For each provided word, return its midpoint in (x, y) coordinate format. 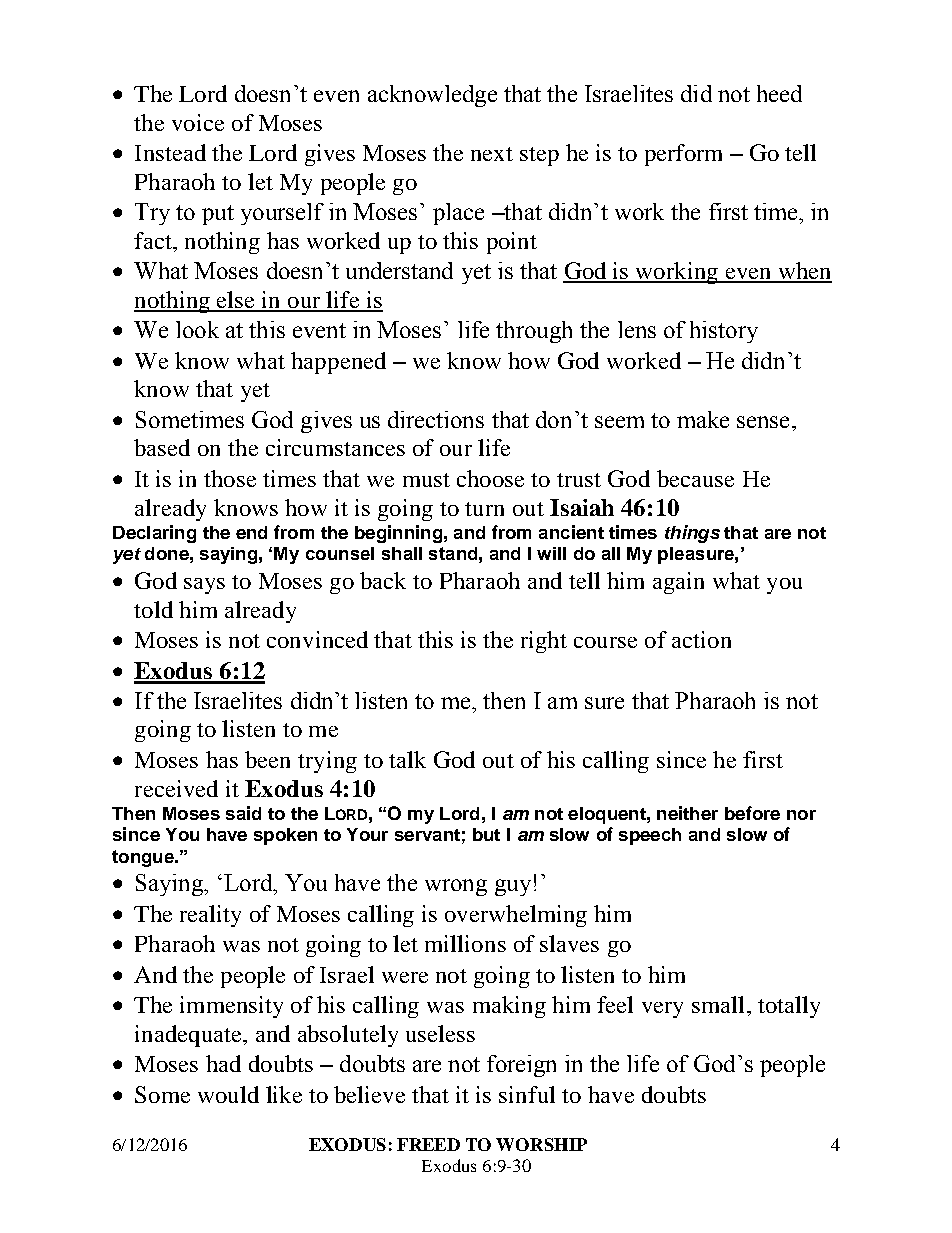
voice (198, 122)
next (492, 154)
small (718, 1004)
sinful (527, 1094)
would (228, 1094)
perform (683, 155)
